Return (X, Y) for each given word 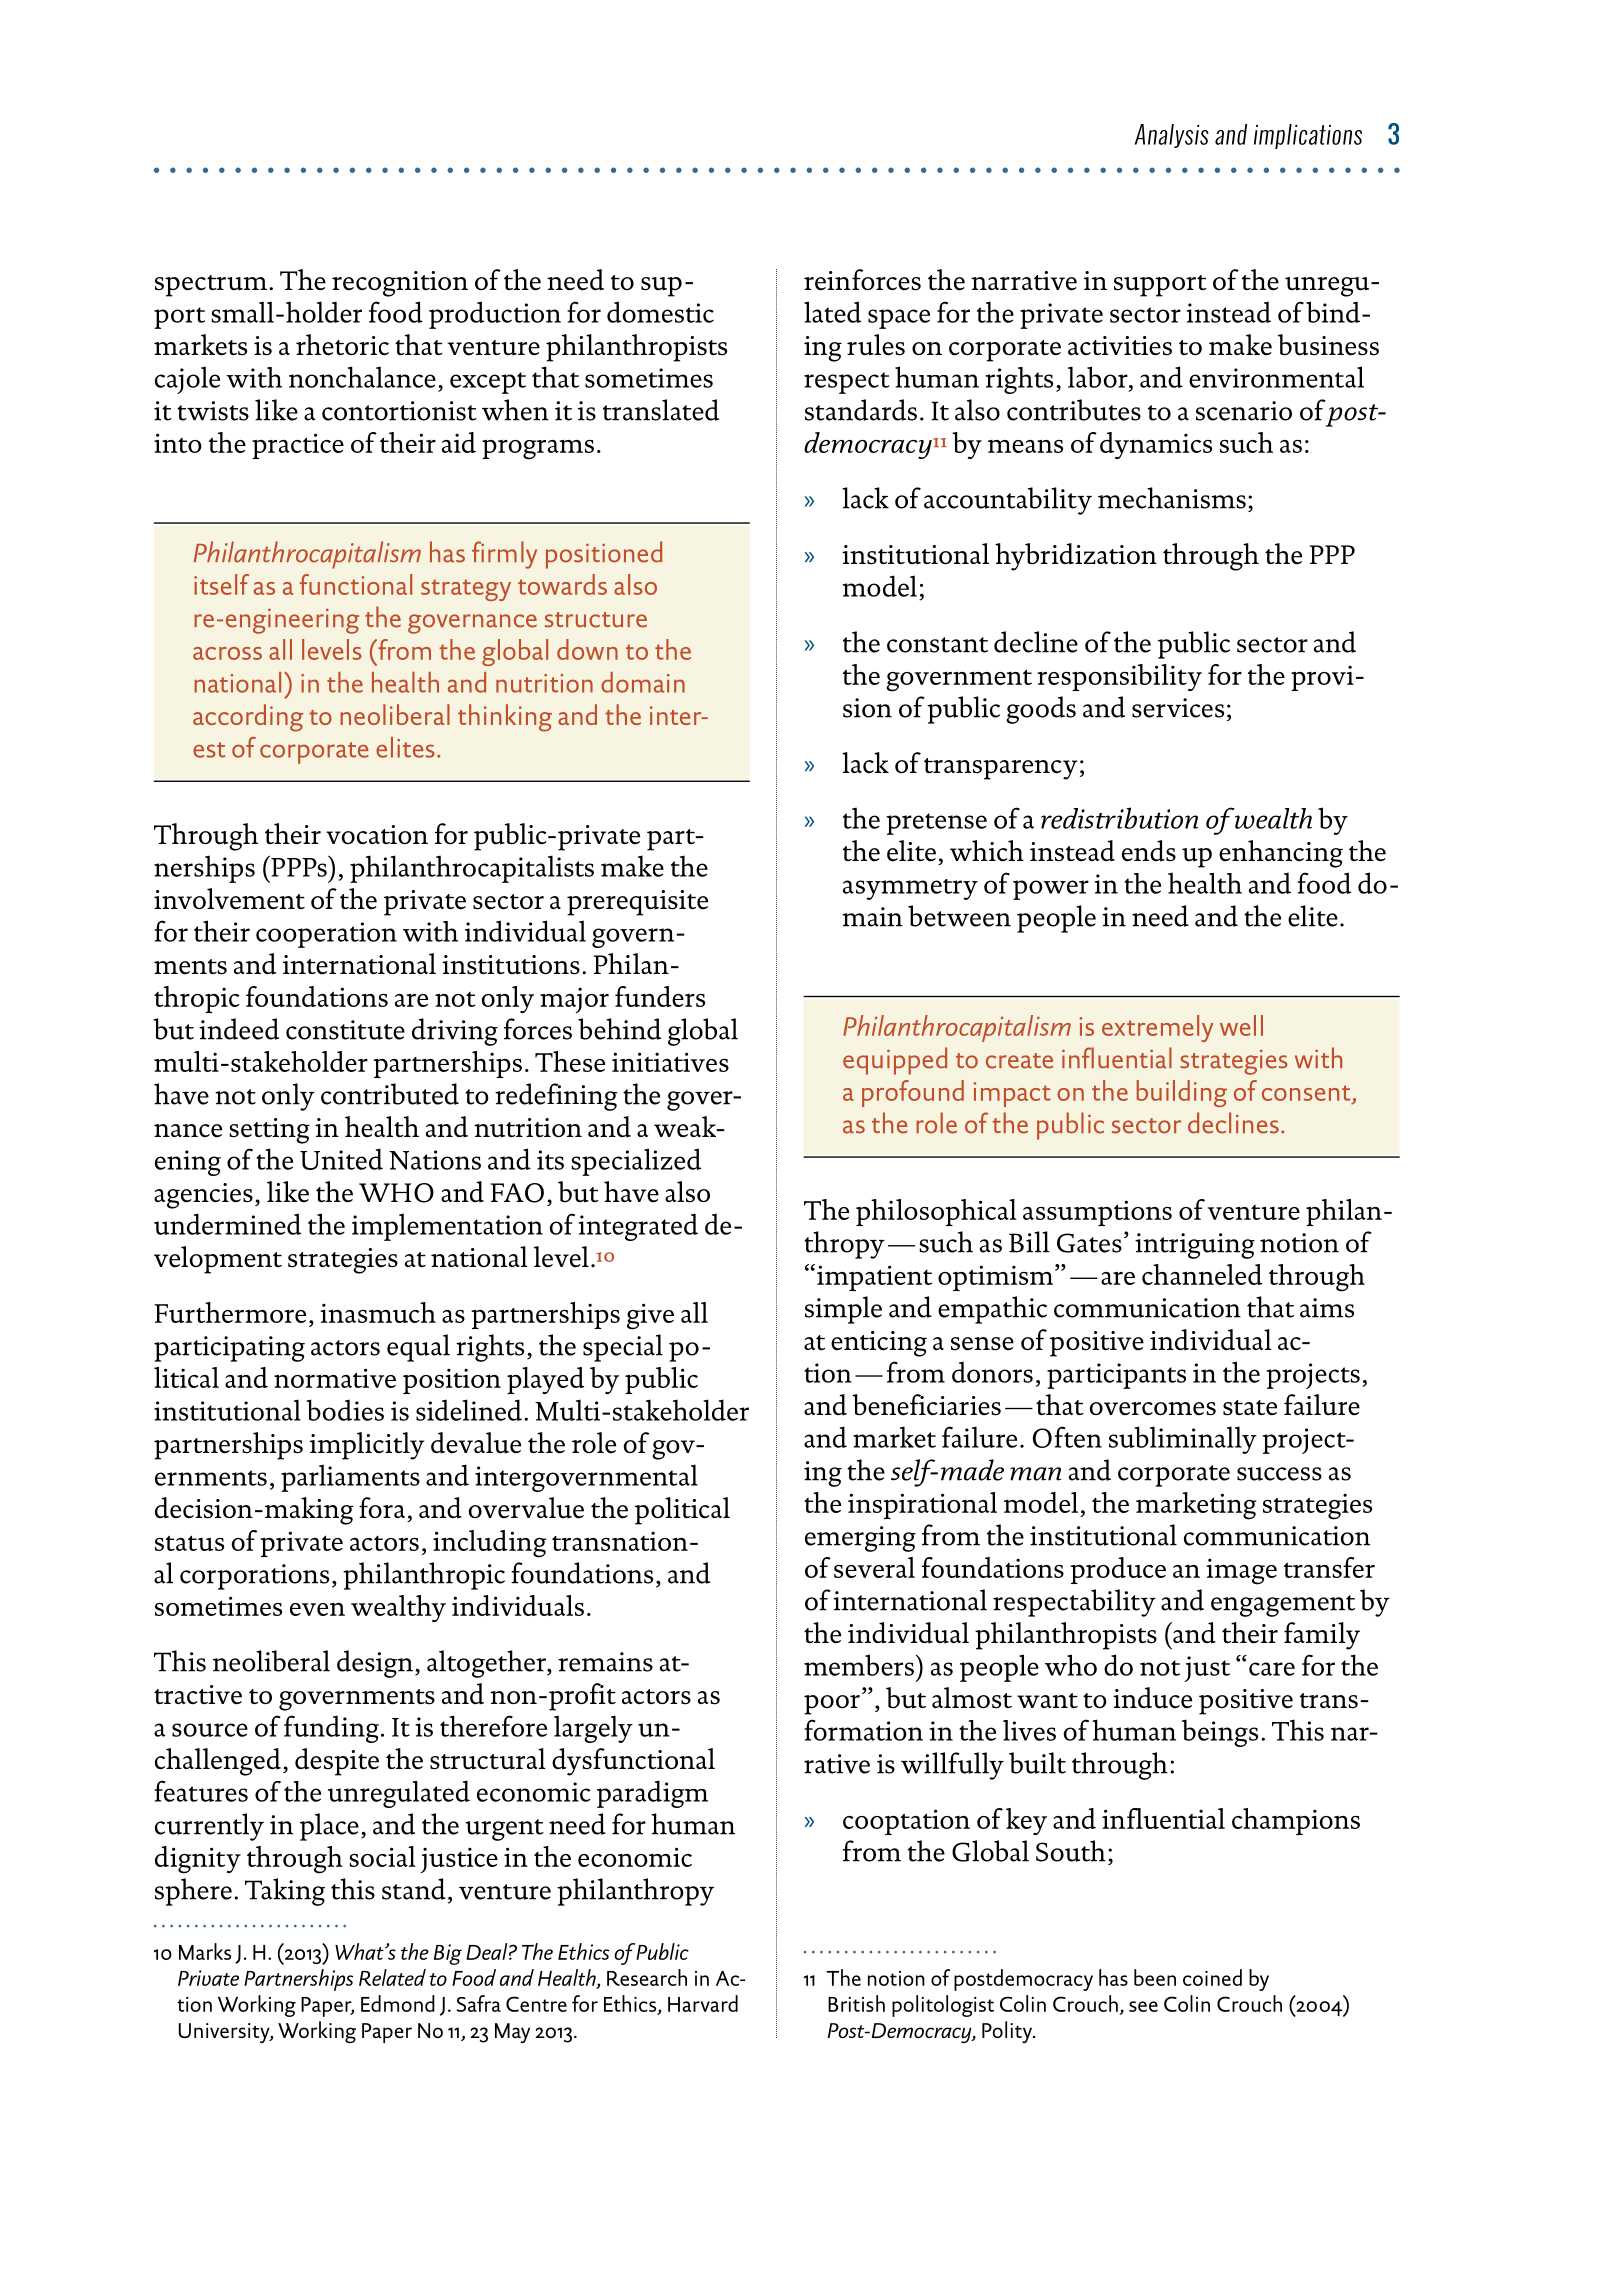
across (227, 653)
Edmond (398, 2003)
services (1178, 708)
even (317, 1609)
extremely (1157, 1028)
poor (832, 1705)
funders (660, 996)
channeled (1202, 1274)
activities (1120, 346)
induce (1152, 1698)
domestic (660, 312)
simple (843, 1310)
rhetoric (342, 345)
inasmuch (378, 1312)
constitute (345, 1030)
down (587, 649)
